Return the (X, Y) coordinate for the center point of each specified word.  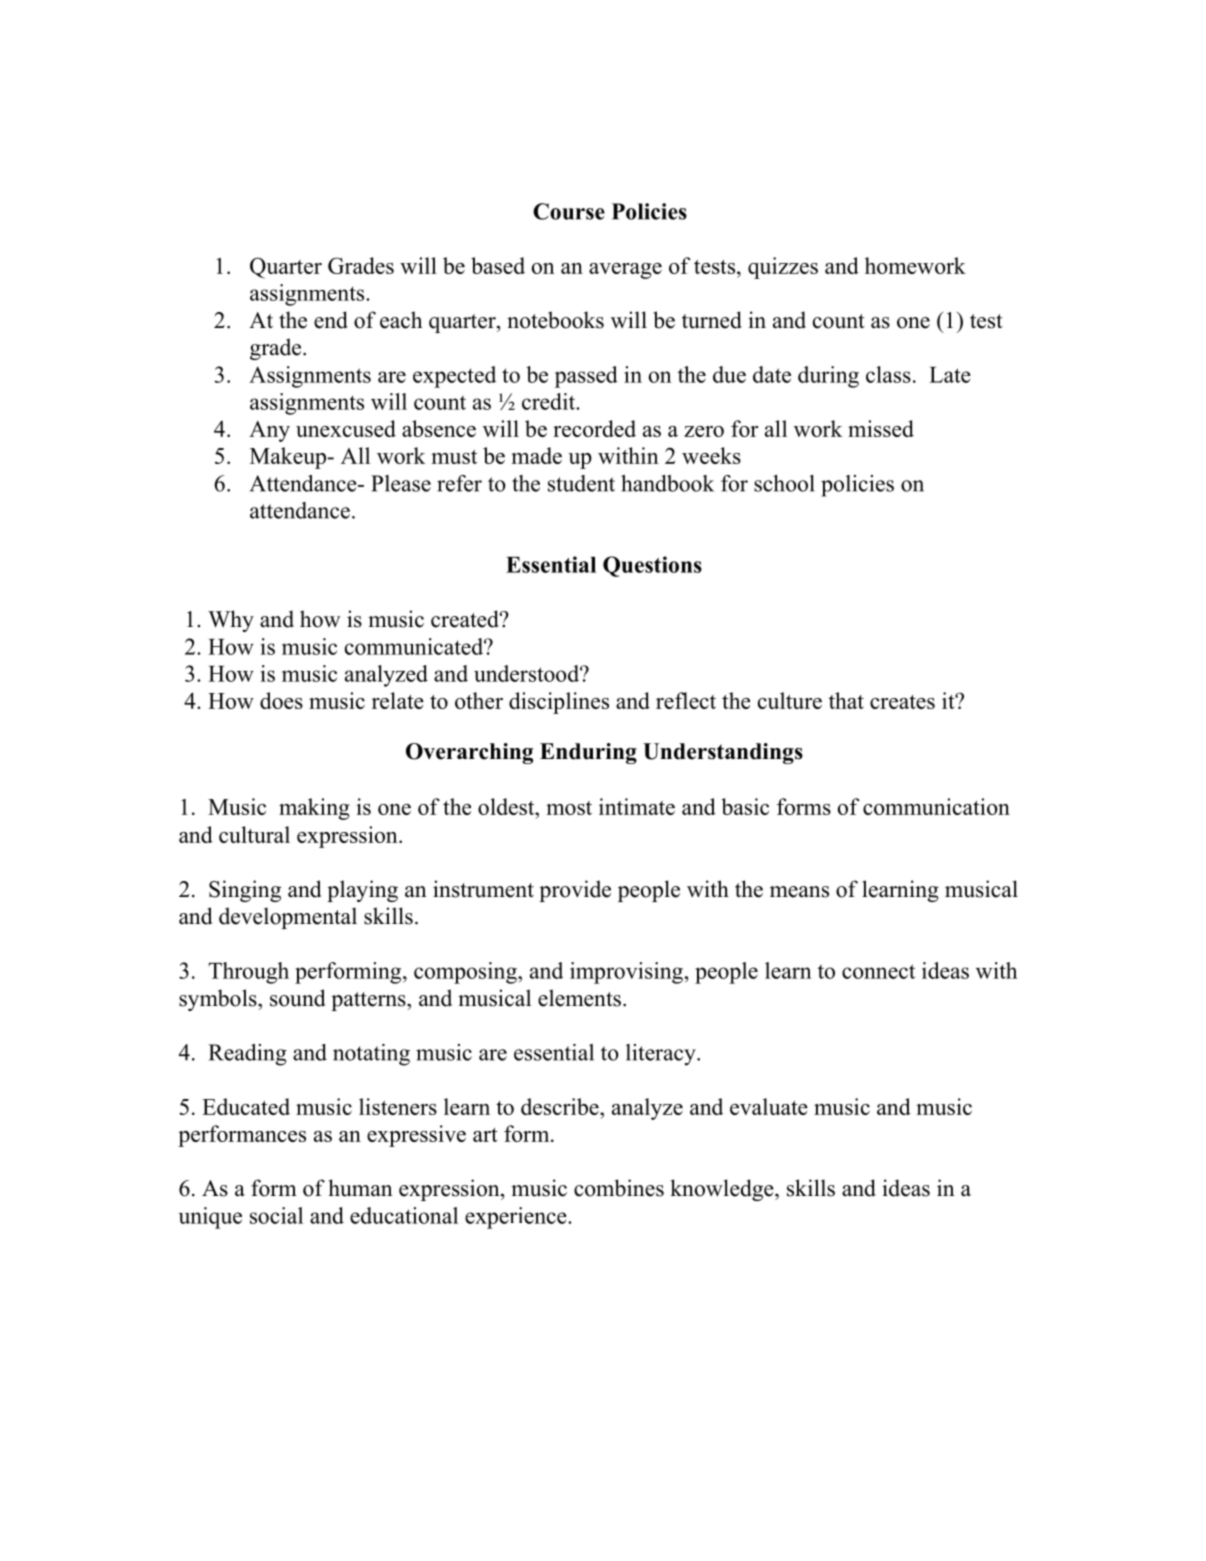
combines (619, 1188)
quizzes (783, 268)
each (401, 320)
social (276, 1215)
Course (569, 211)
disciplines (559, 703)
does (281, 700)
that (846, 700)
